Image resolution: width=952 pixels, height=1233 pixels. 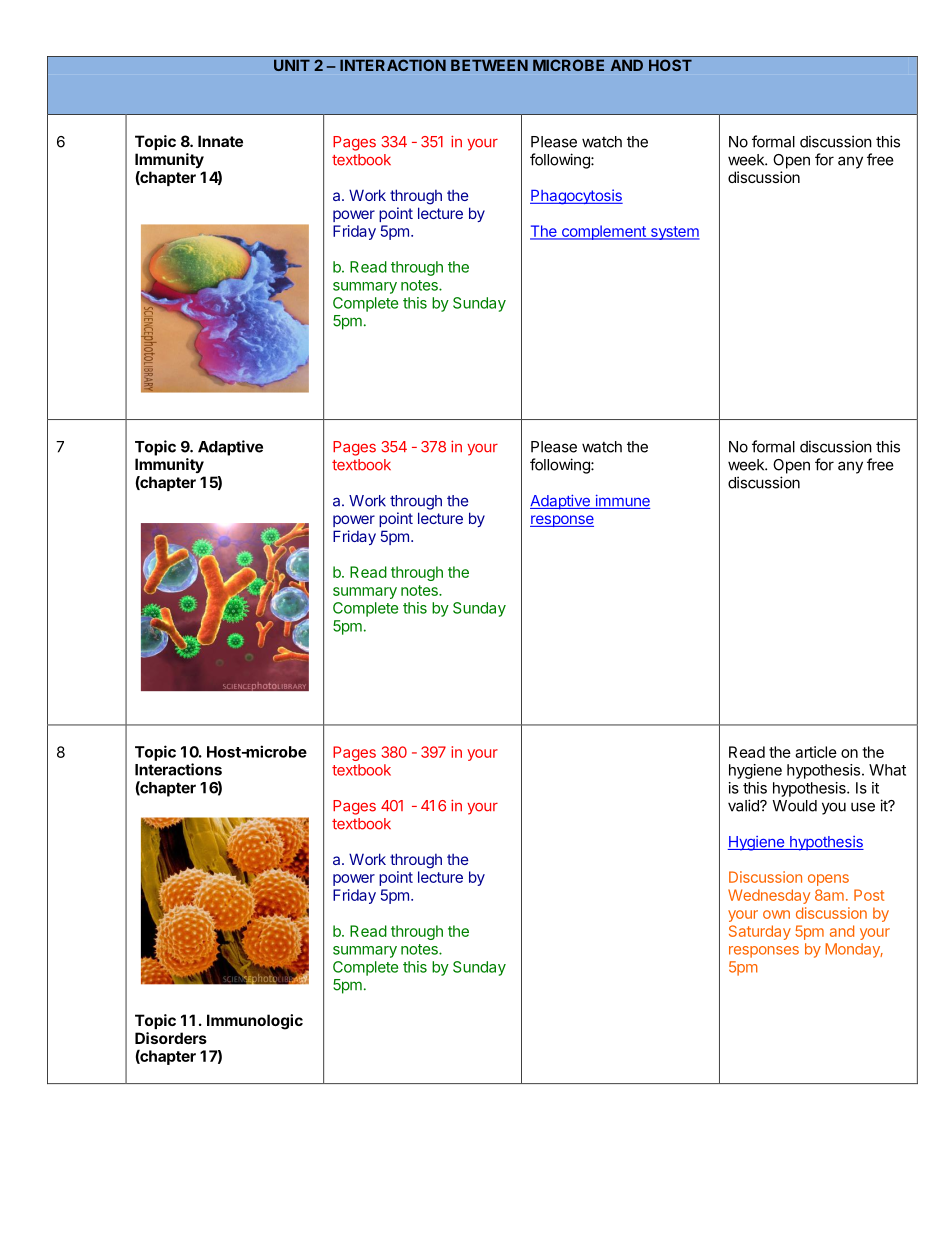 I want to click on system, so click(x=674, y=233).
